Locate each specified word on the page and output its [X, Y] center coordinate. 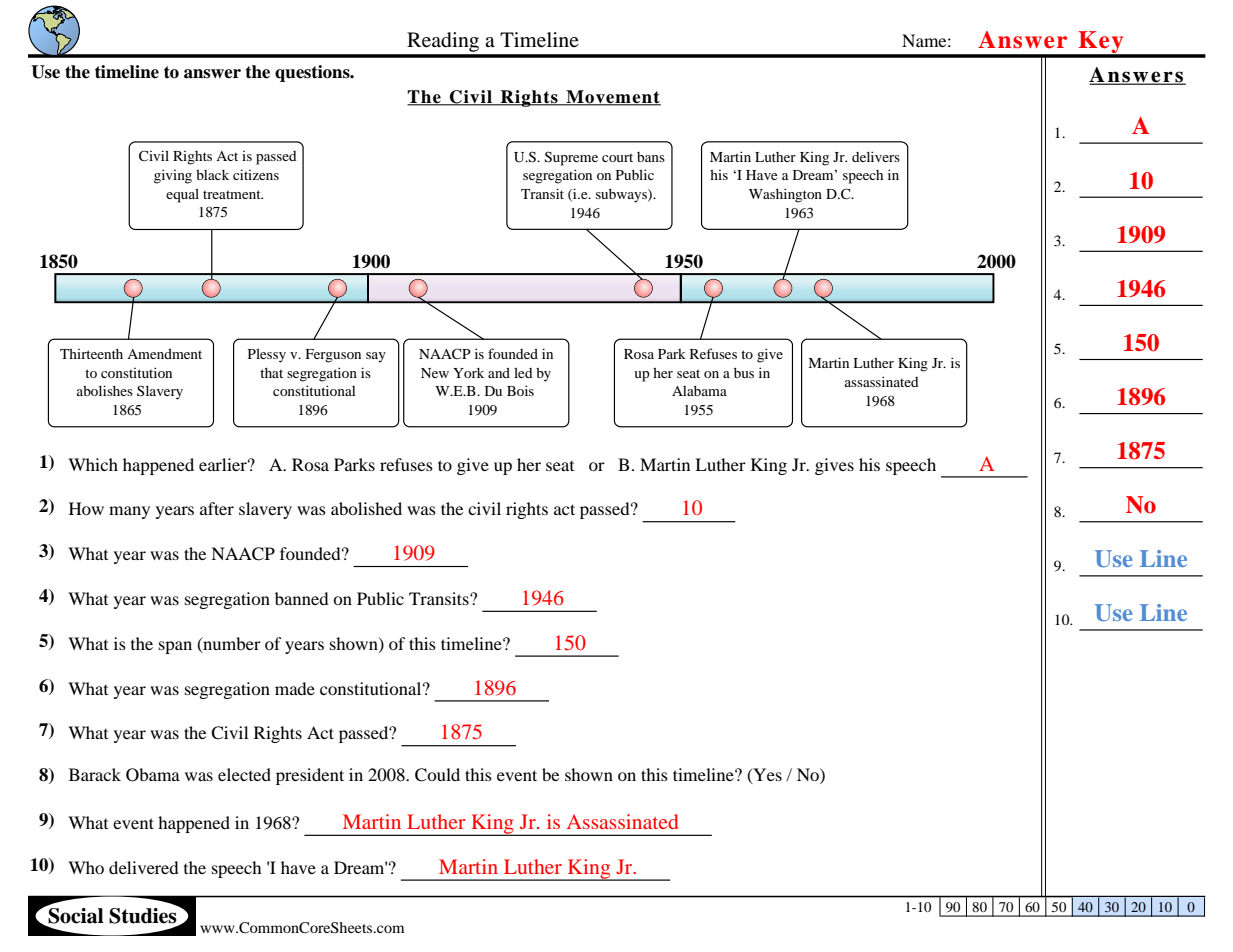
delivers [876, 156]
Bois [520, 390]
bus [744, 372]
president [310, 776]
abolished [366, 508]
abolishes [105, 390]
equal [182, 195]
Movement [612, 98]
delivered [144, 867]
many [129, 512]
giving [173, 176]
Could [437, 775]
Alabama [699, 390]
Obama [153, 775]
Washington [785, 195]
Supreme [571, 159]
